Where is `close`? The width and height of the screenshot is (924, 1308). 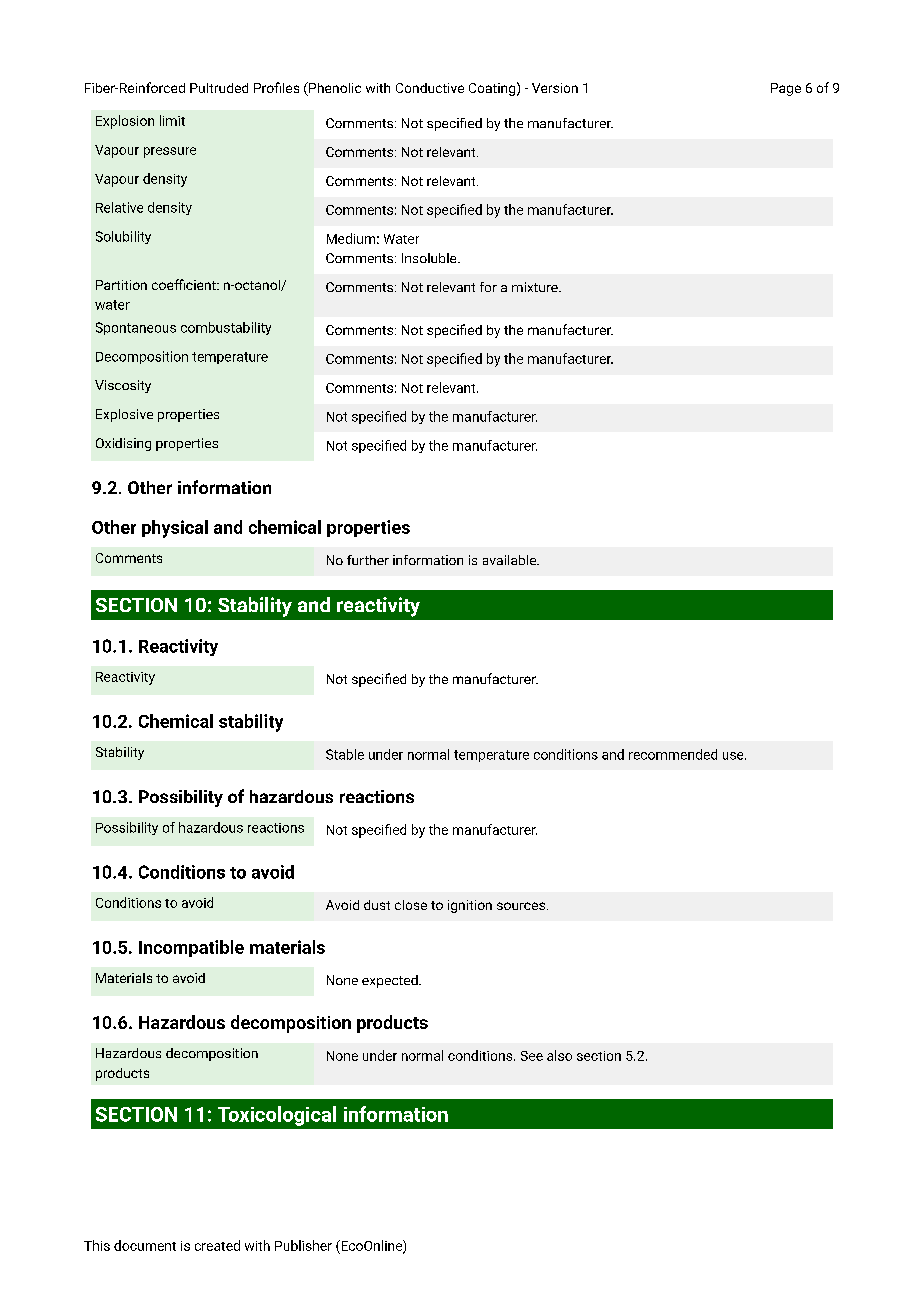 close is located at coordinates (411, 905).
